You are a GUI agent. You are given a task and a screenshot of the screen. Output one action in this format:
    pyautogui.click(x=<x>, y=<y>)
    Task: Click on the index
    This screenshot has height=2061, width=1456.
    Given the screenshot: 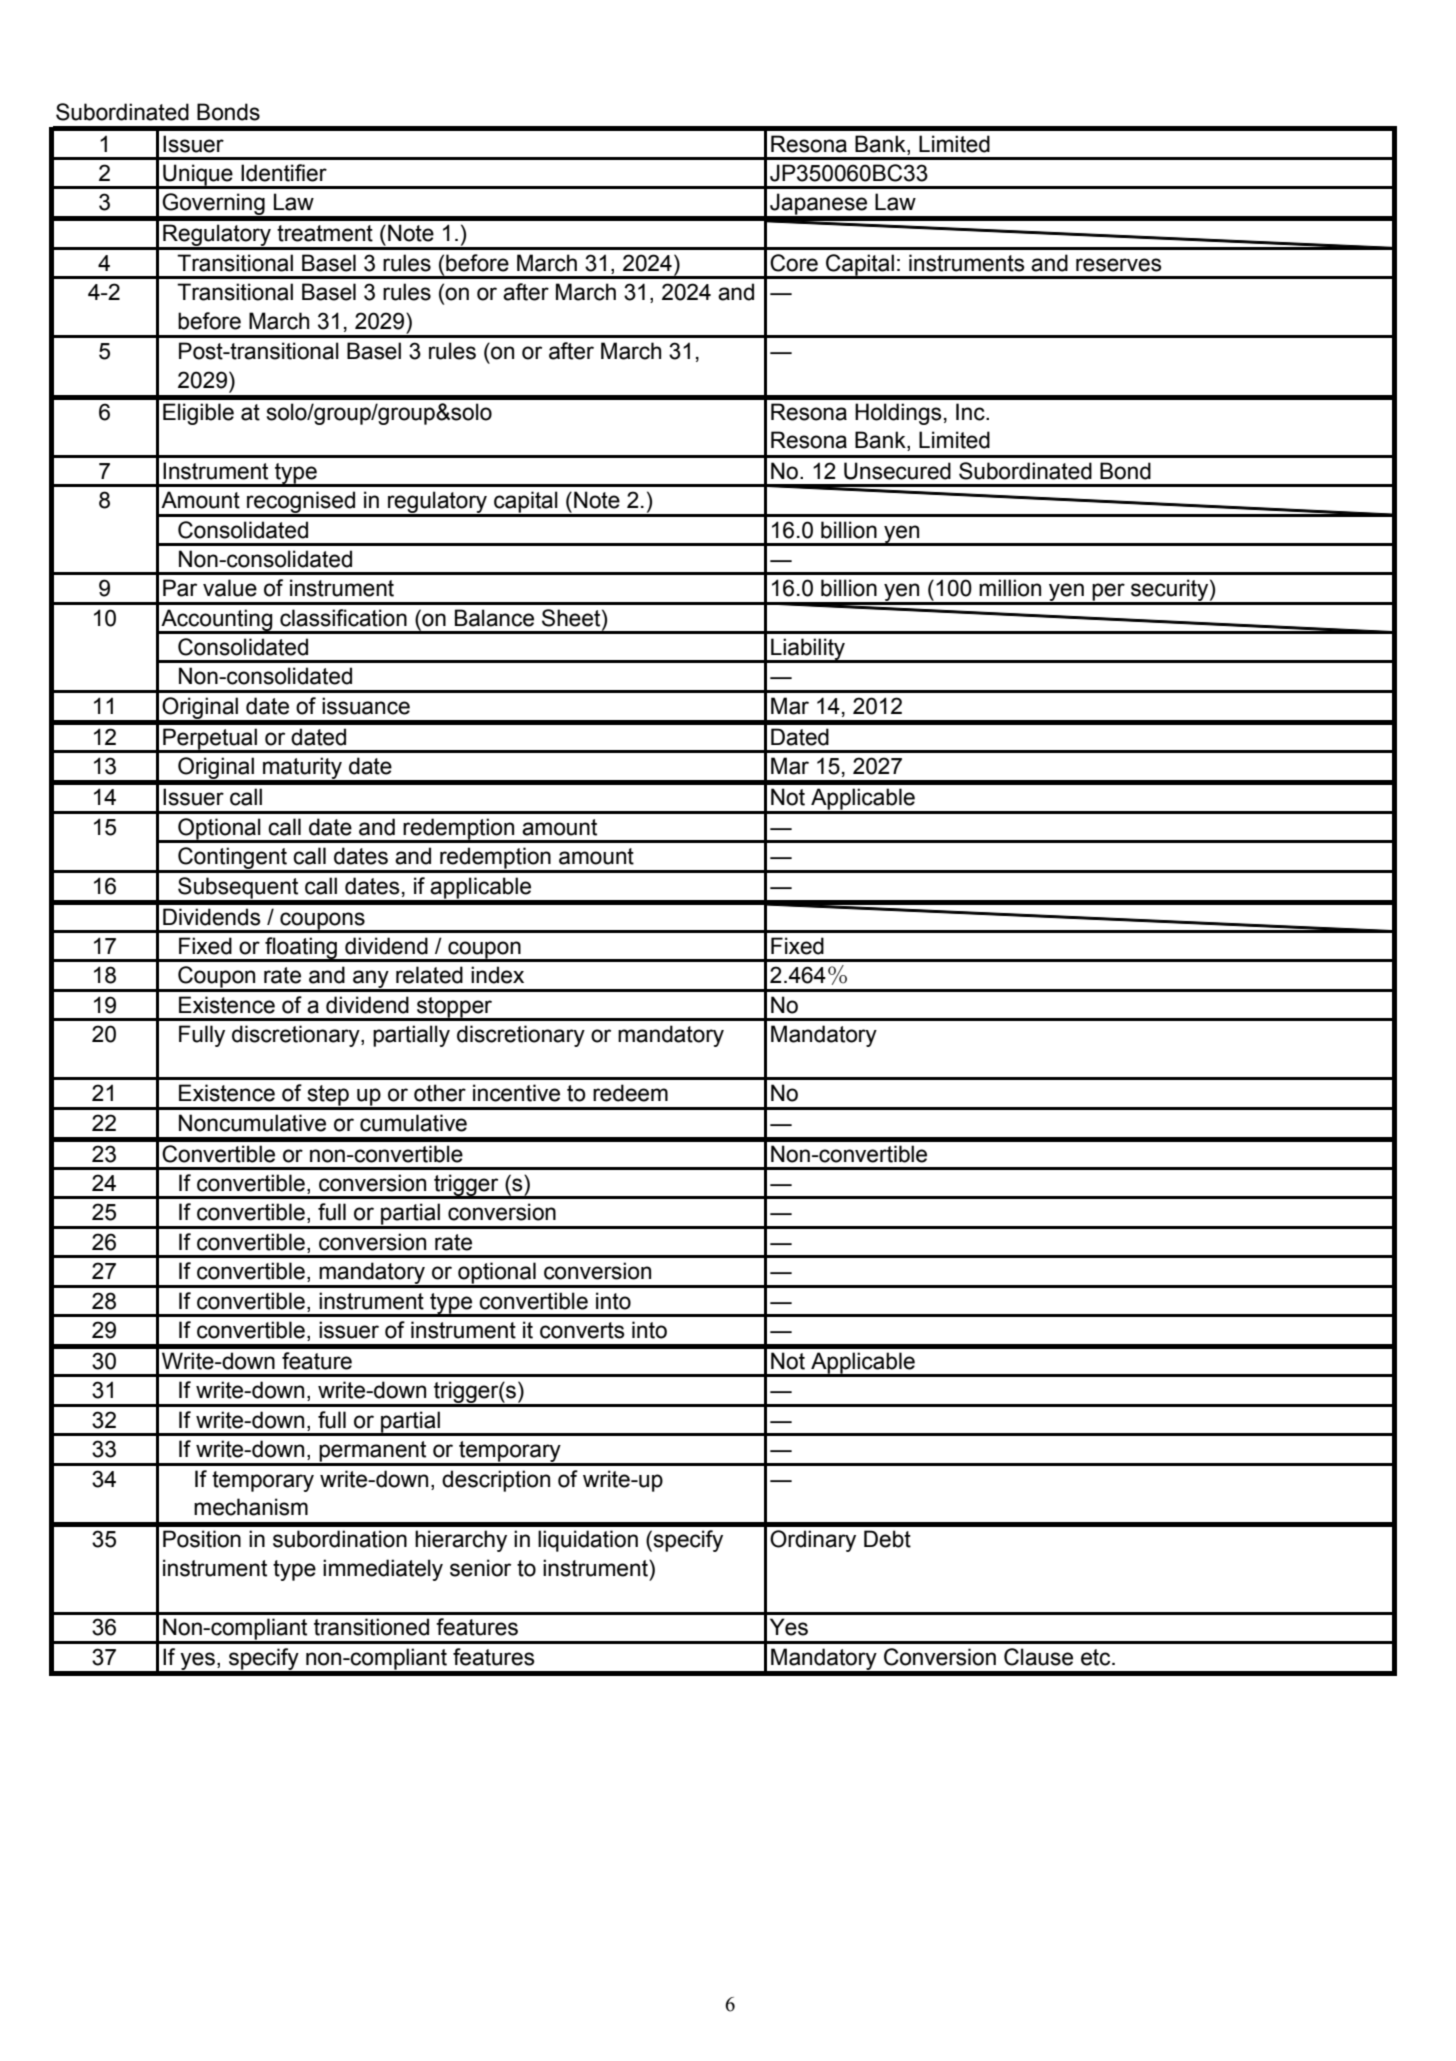 What is the action you would take?
    pyautogui.click(x=497, y=975)
